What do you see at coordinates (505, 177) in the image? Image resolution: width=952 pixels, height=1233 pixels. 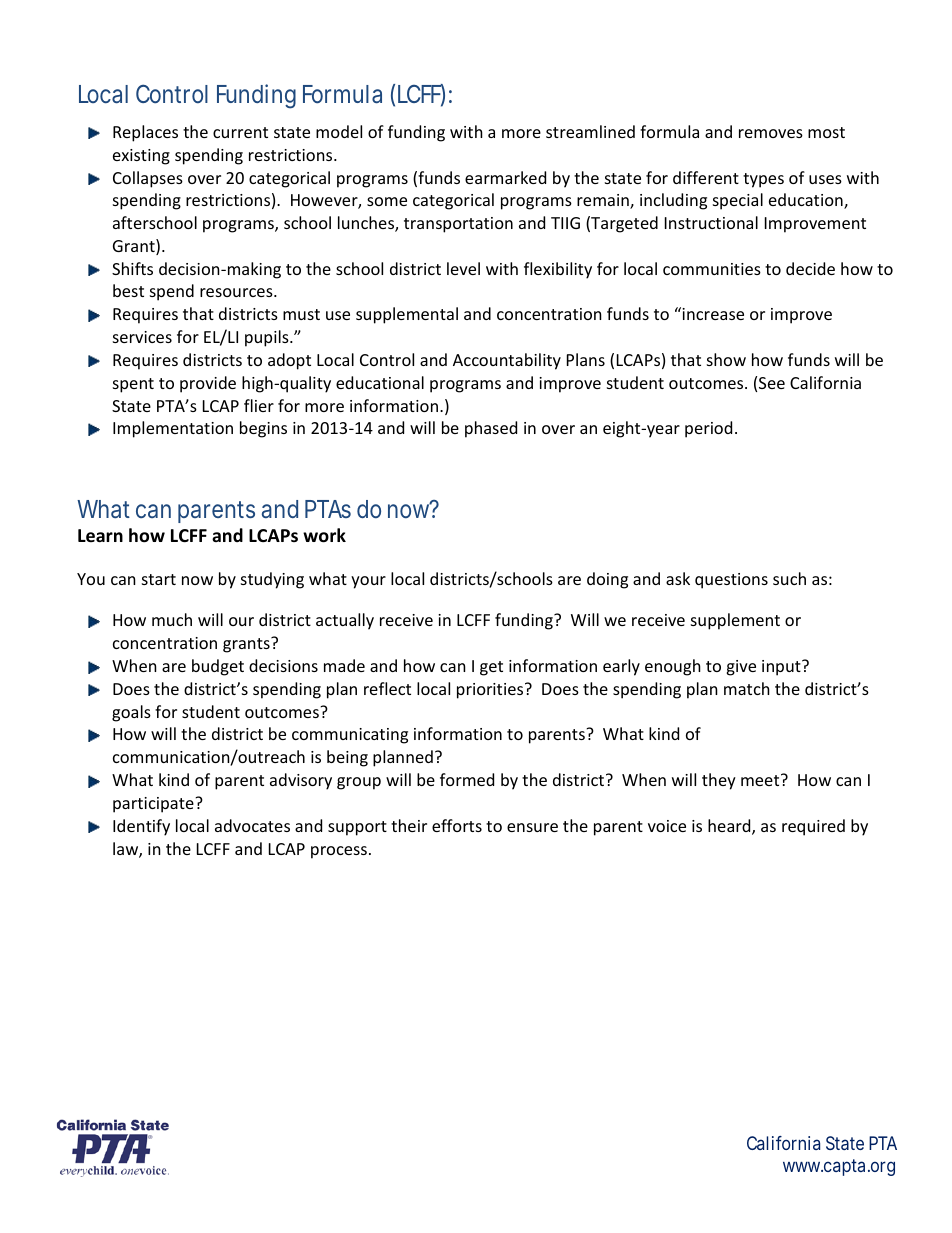 I see `earmarked` at bounding box center [505, 177].
